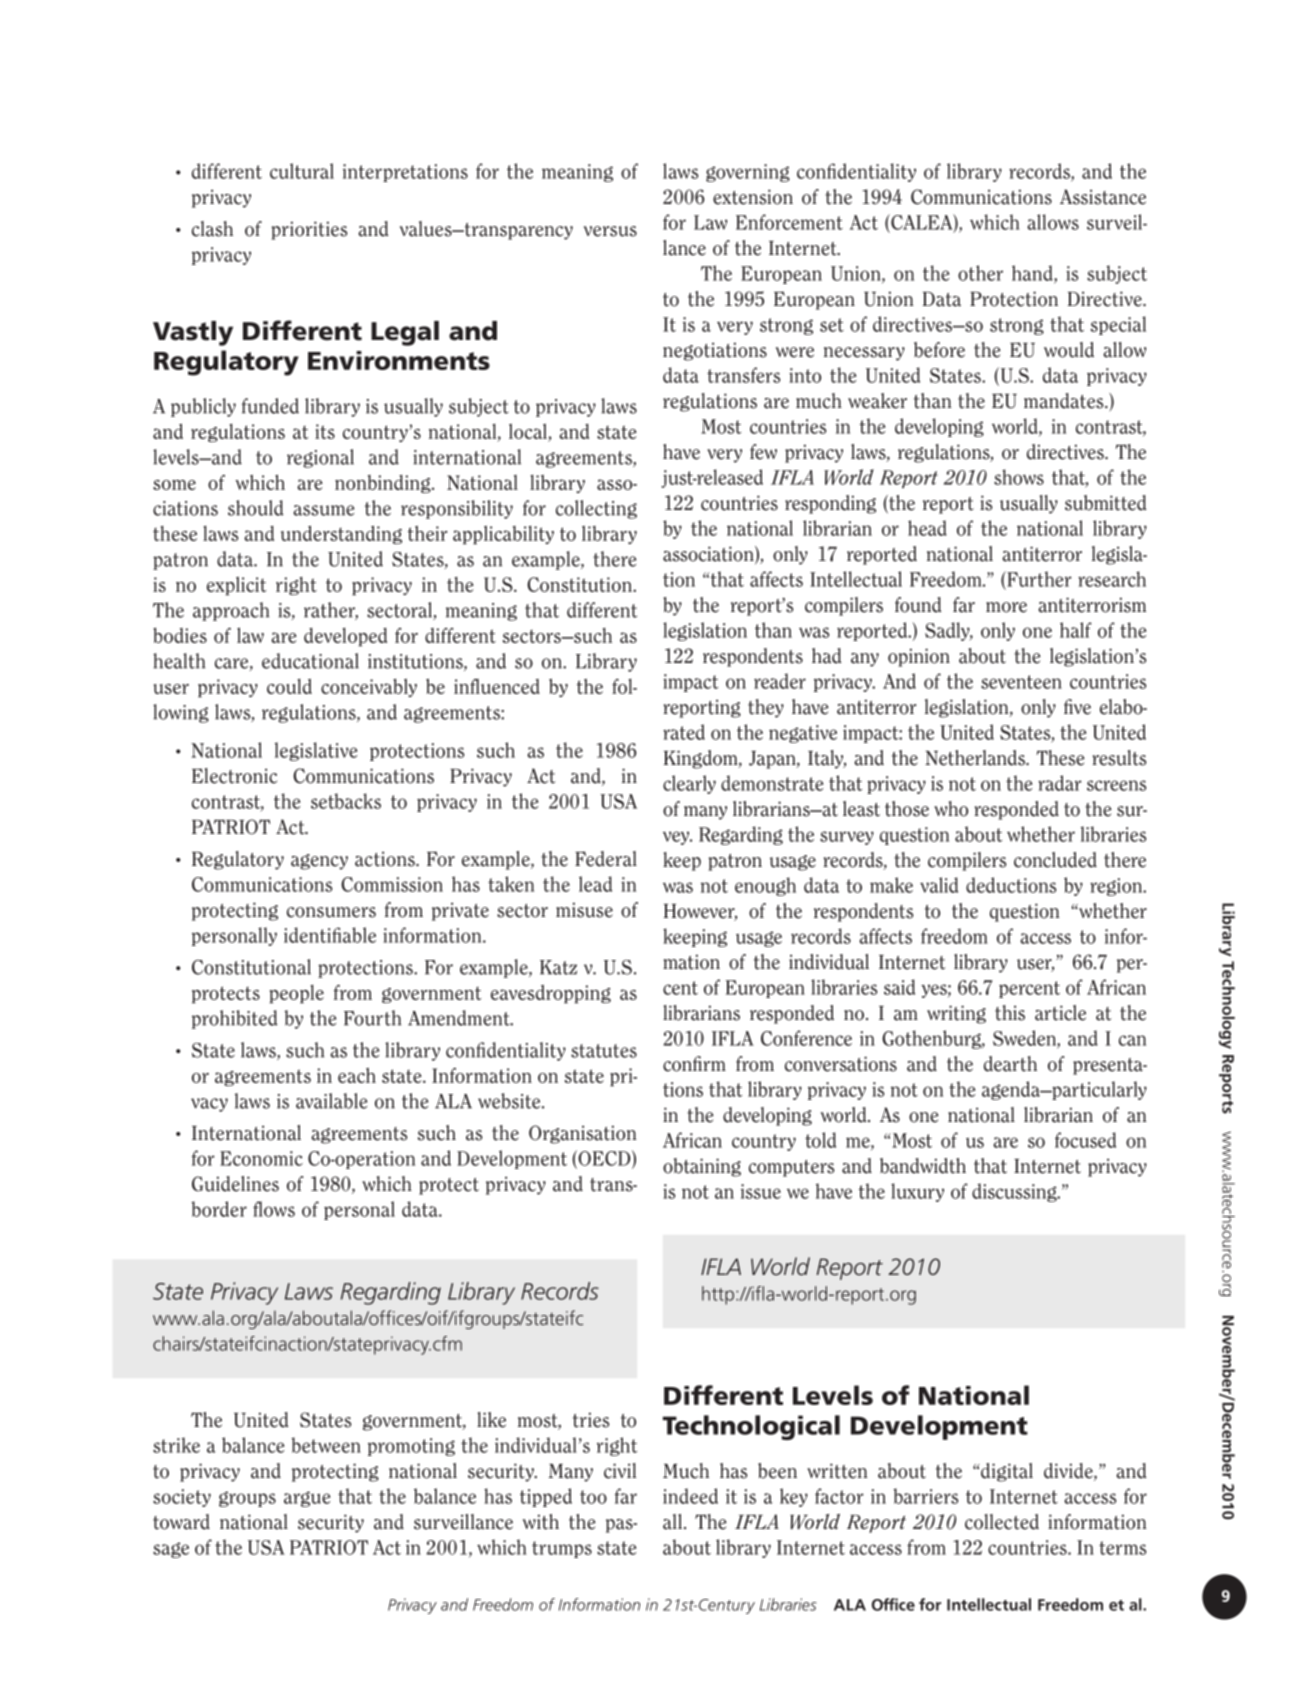 This screenshot has height=1683, width=1300. I want to click on more, so click(1006, 607).
